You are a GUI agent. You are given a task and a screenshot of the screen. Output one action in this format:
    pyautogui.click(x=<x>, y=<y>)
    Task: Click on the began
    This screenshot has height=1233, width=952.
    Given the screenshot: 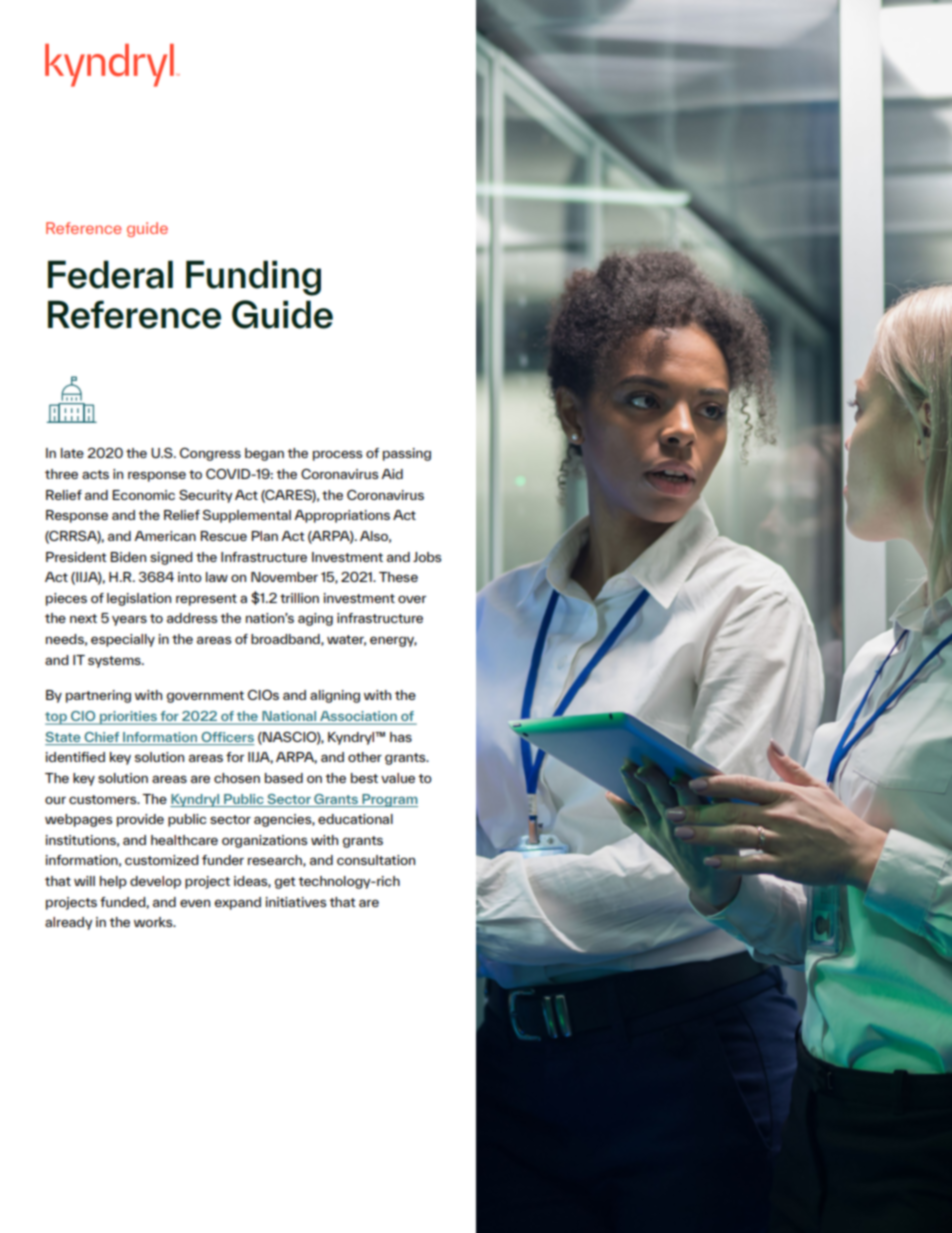 What is the action you would take?
    pyautogui.click(x=264, y=454)
